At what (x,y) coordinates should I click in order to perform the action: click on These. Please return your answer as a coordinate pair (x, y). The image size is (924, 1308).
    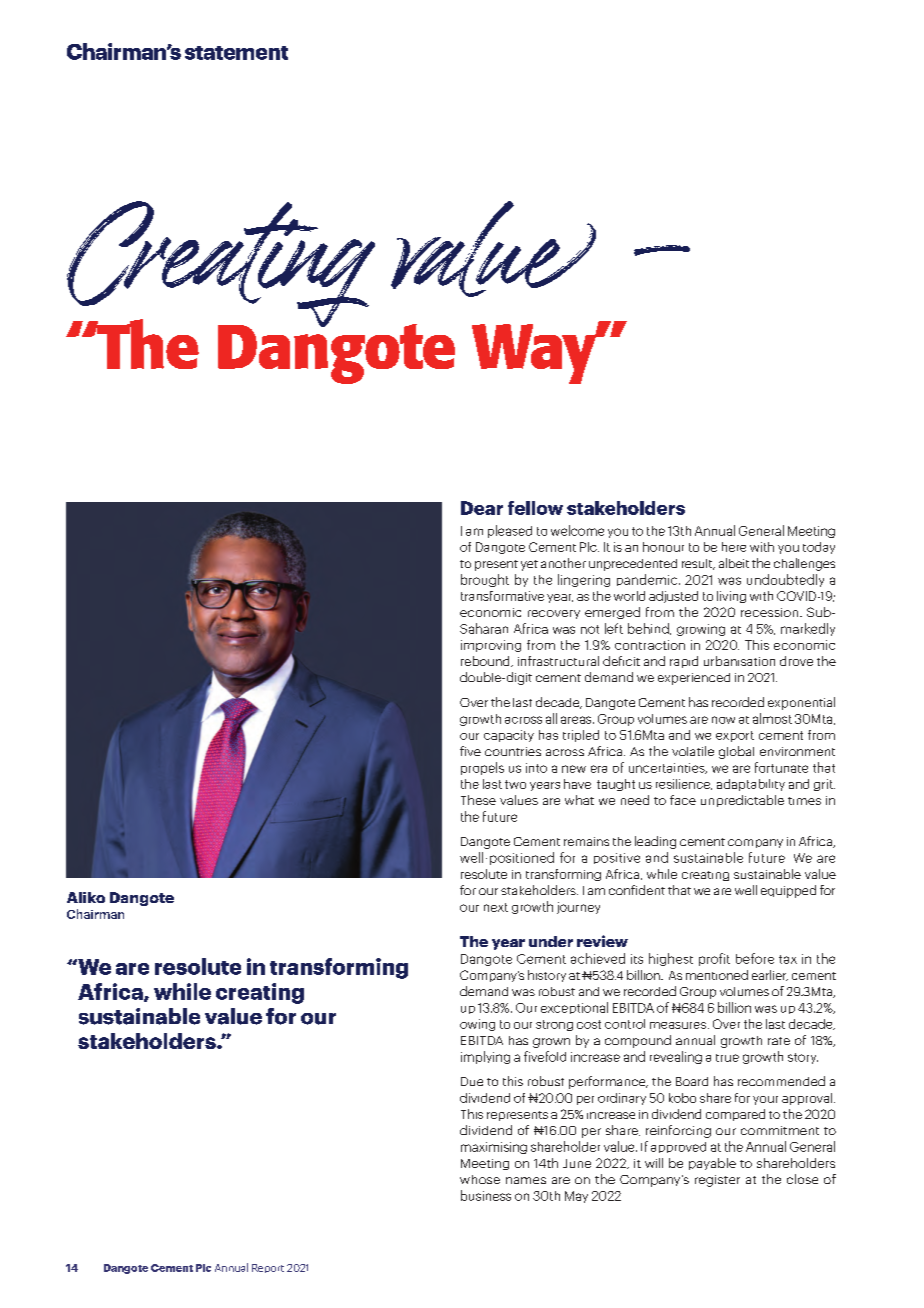
    Looking at the image, I should click on (478, 800).
